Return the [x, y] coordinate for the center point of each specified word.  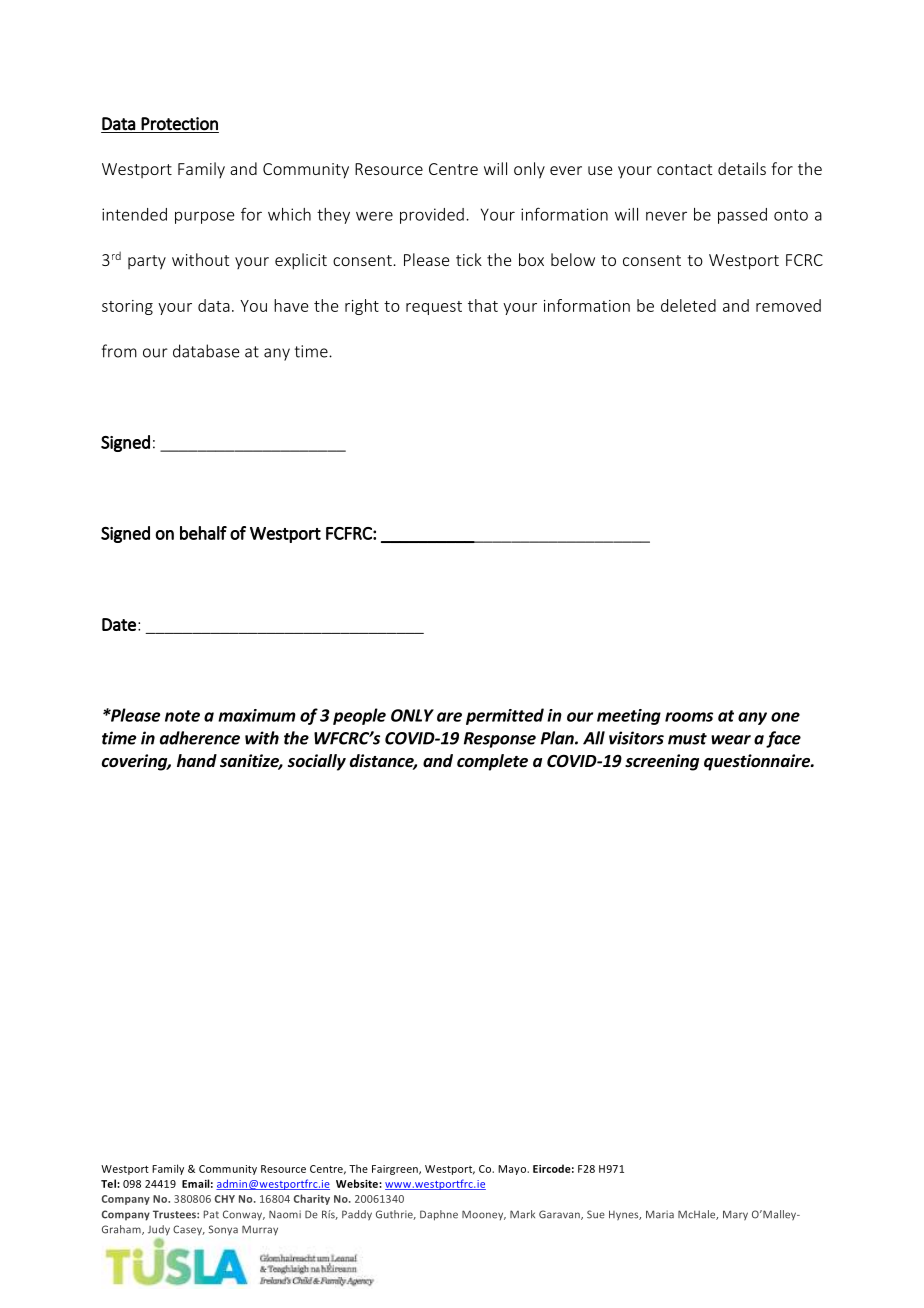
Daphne [439, 1215]
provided [432, 216]
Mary [735, 1215]
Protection [179, 124]
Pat [211, 1214]
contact [684, 169]
